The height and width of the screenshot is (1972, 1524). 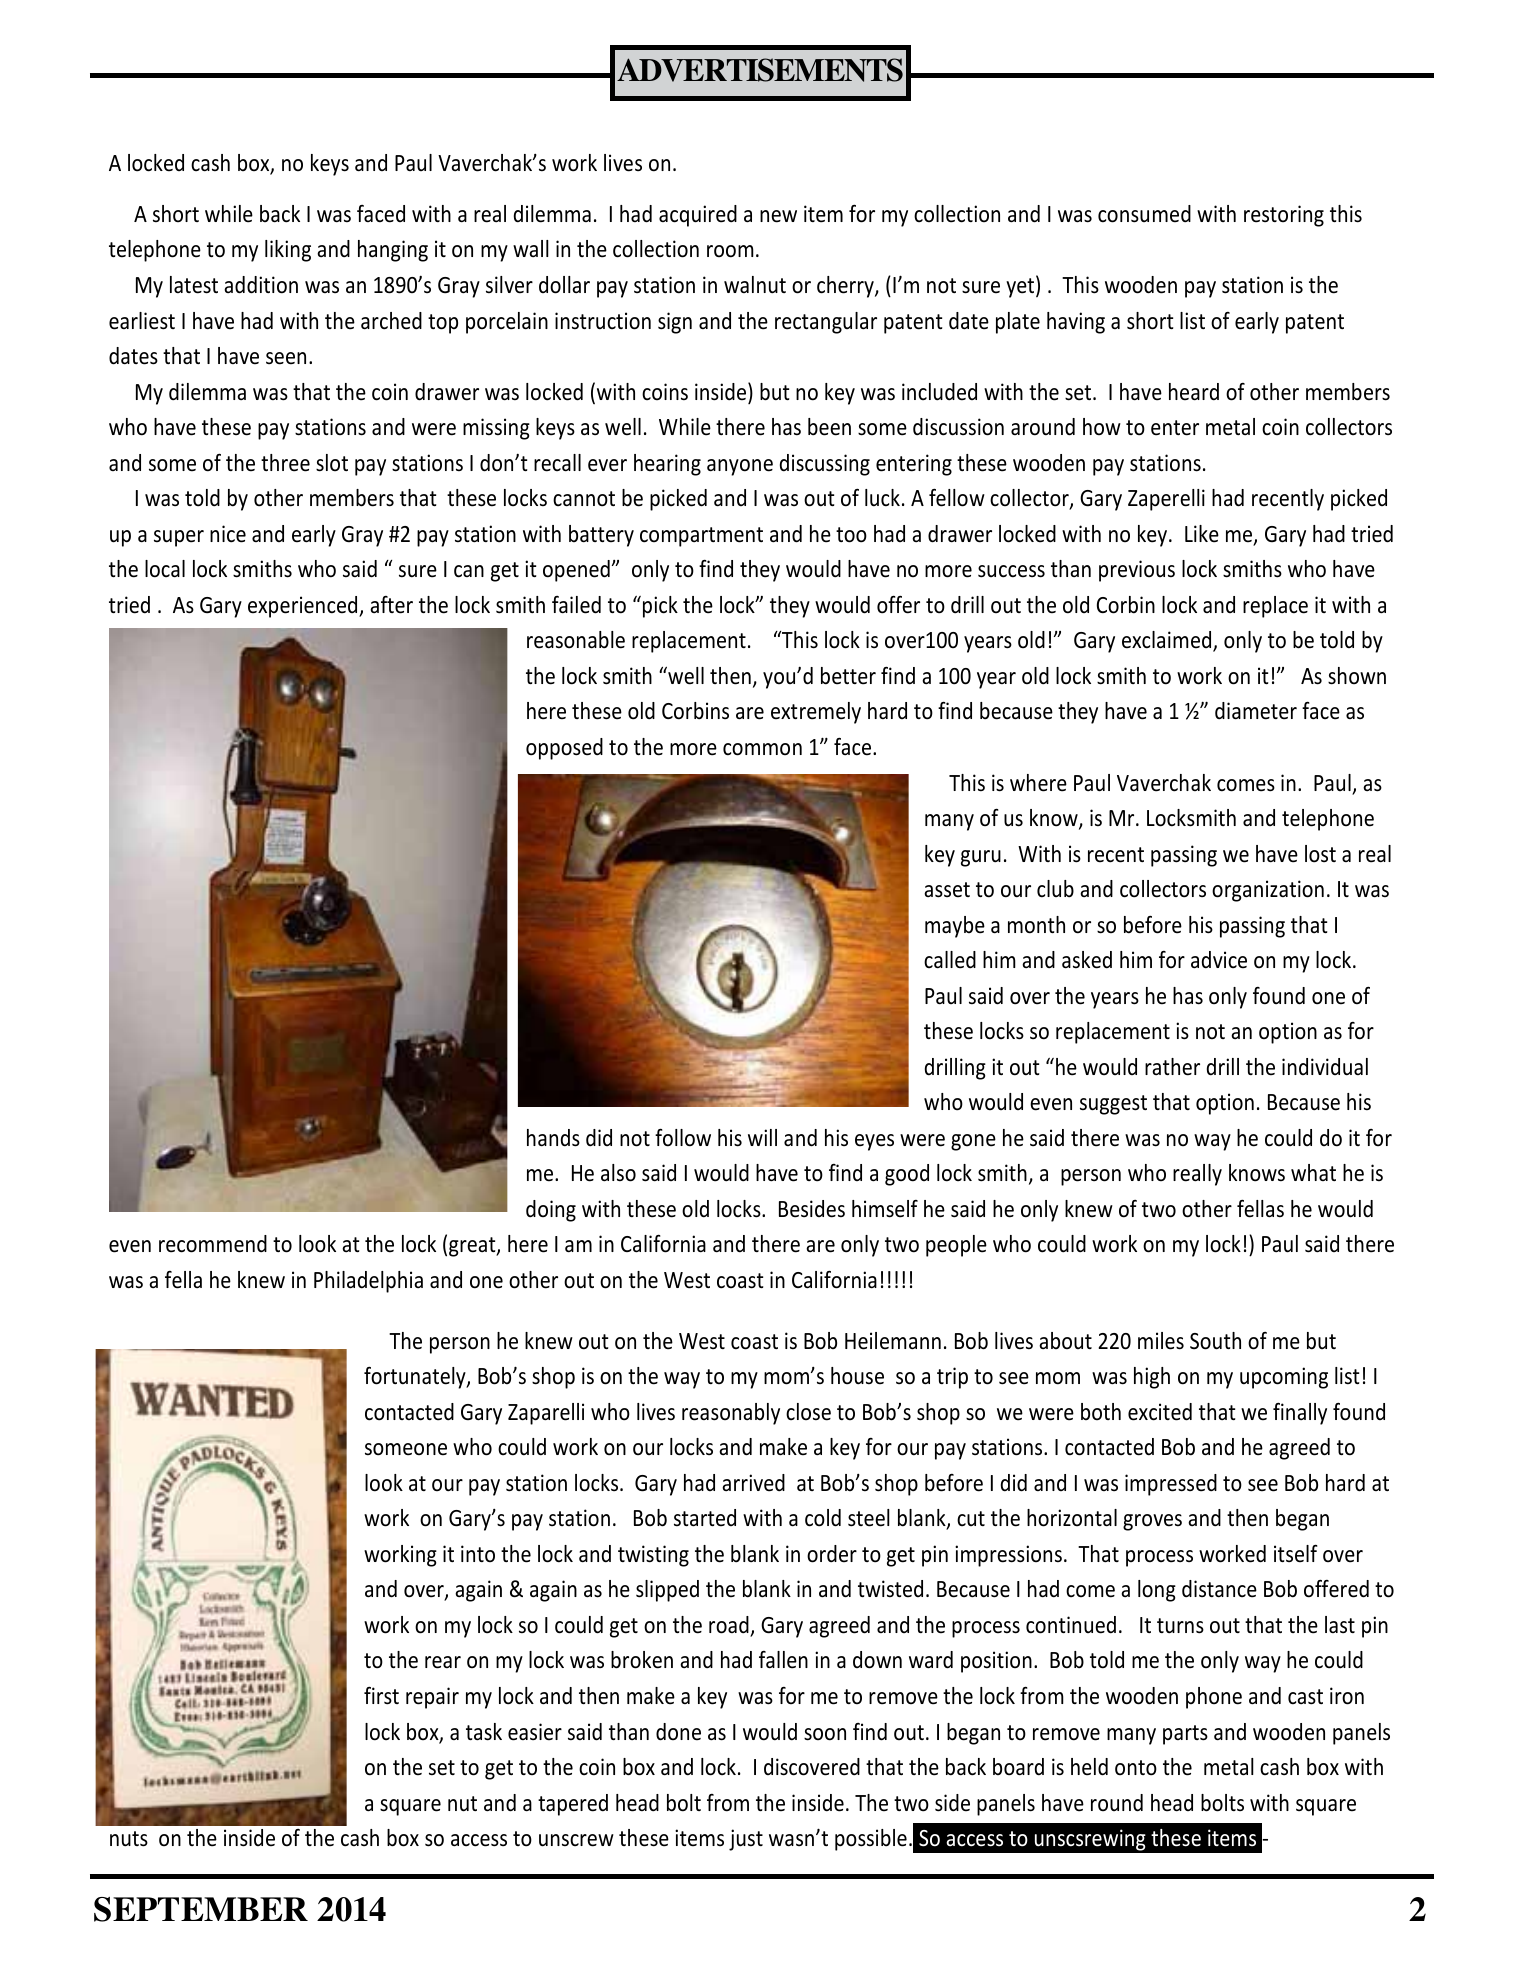 I want to click on just, so click(x=746, y=1840).
